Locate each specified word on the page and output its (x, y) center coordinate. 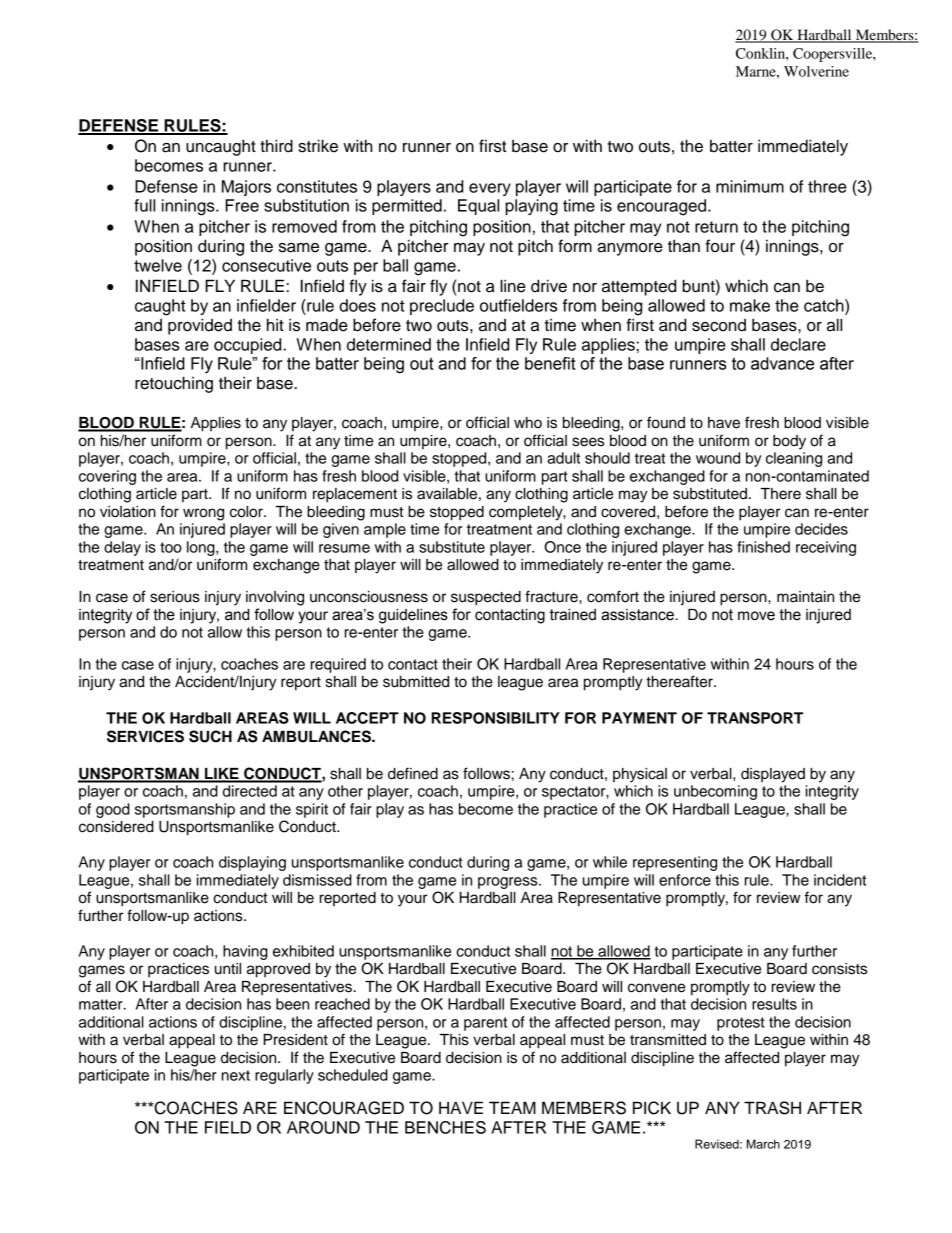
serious (175, 597)
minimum (750, 186)
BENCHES (445, 1127)
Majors (246, 188)
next (236, 1075)
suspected (486, 598)
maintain (805, 597)
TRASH (772, 1108)
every (490, 189)
